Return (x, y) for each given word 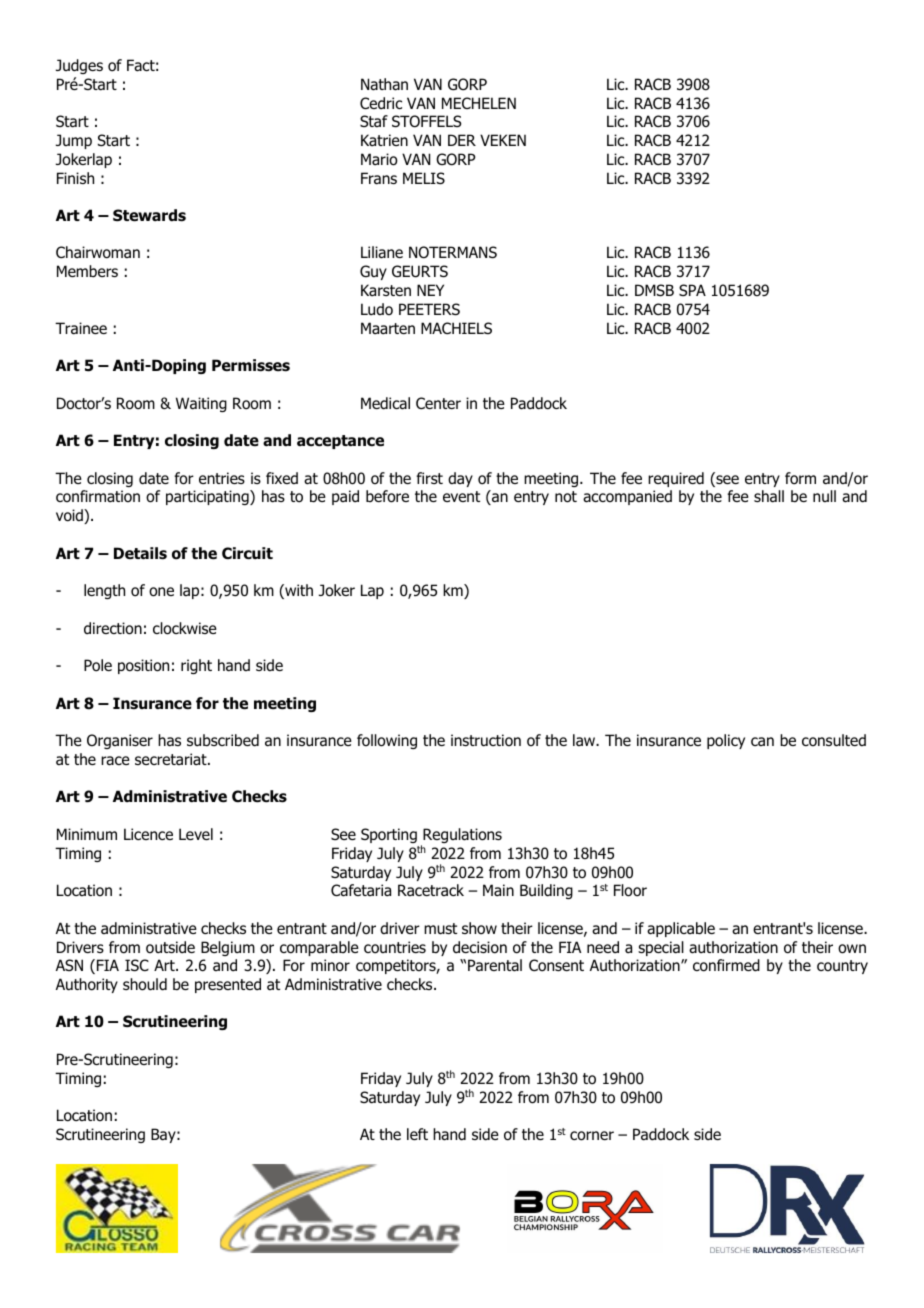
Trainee (81, 328)
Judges (79, 66)
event (461, 496)
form (800, 478)
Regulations (461, 837)
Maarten (388, 328)
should (145, 984)
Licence (148, 834)
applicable (681, 929)
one (161, 592)
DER (462, 140)
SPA (692, 290)
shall (769, 496)
